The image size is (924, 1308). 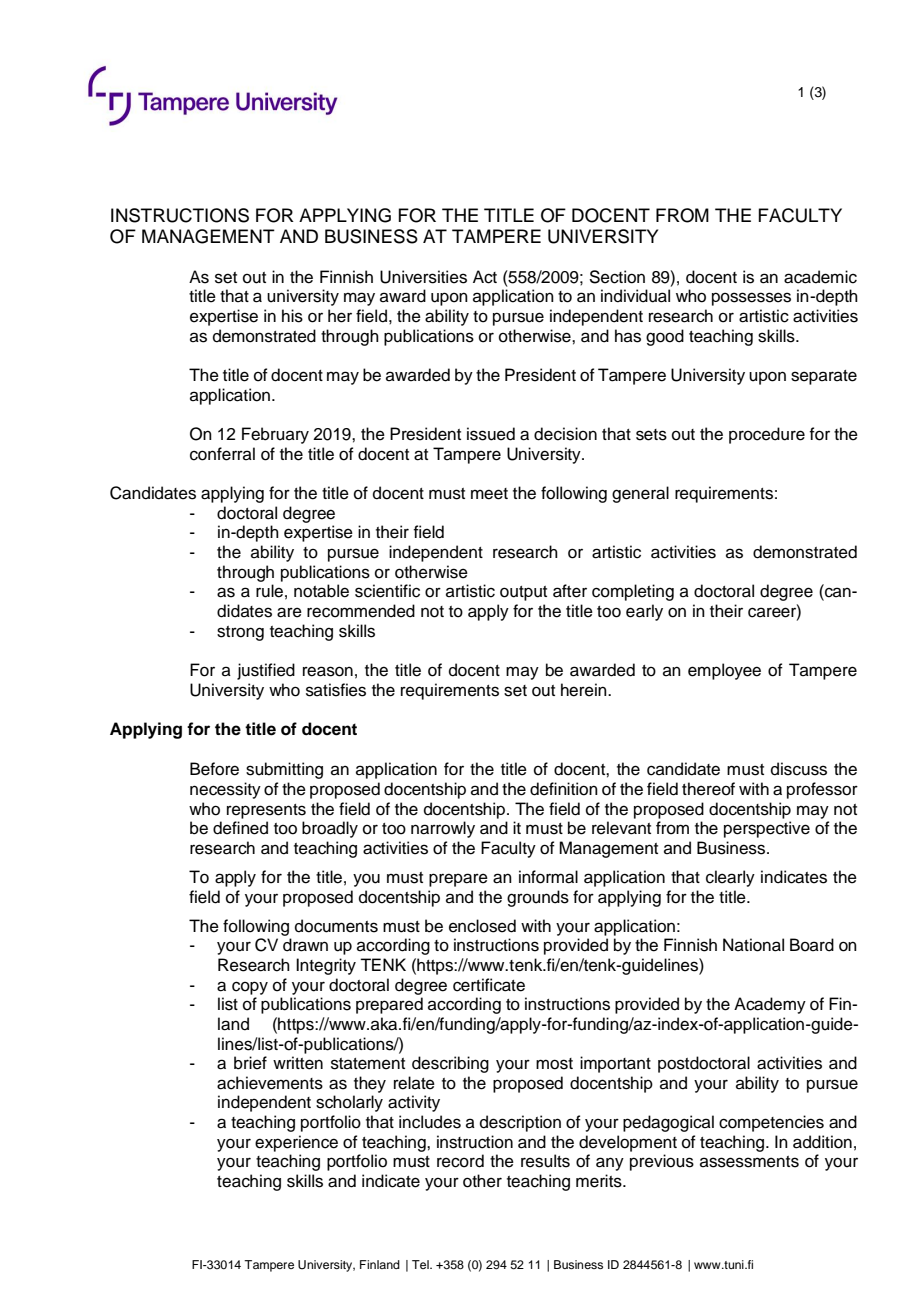 I want to click on herein, so click(x=585, y=690).
